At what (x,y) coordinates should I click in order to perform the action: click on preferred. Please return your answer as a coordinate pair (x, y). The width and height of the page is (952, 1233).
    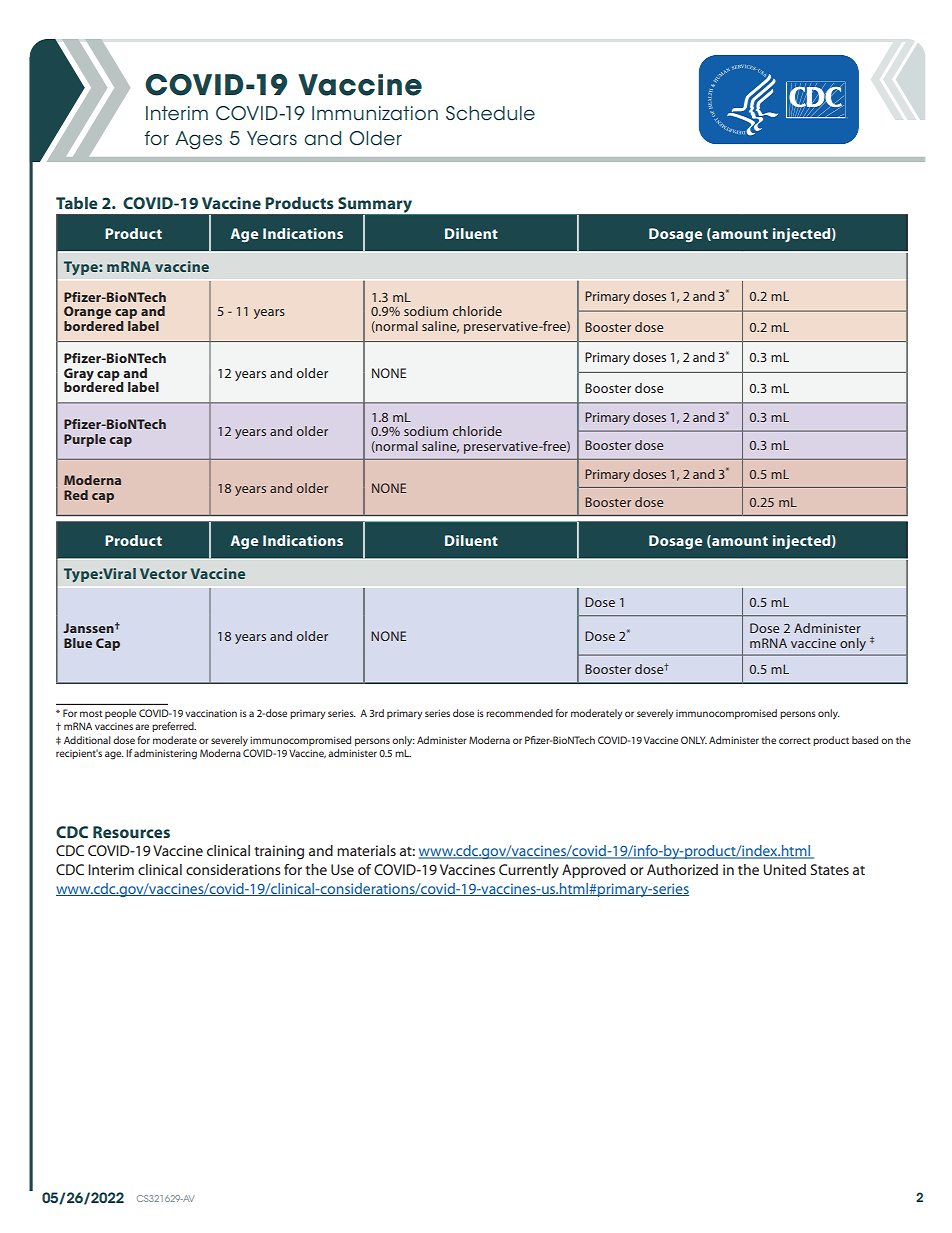
    Looking at the image, I should click on (174, 727).
